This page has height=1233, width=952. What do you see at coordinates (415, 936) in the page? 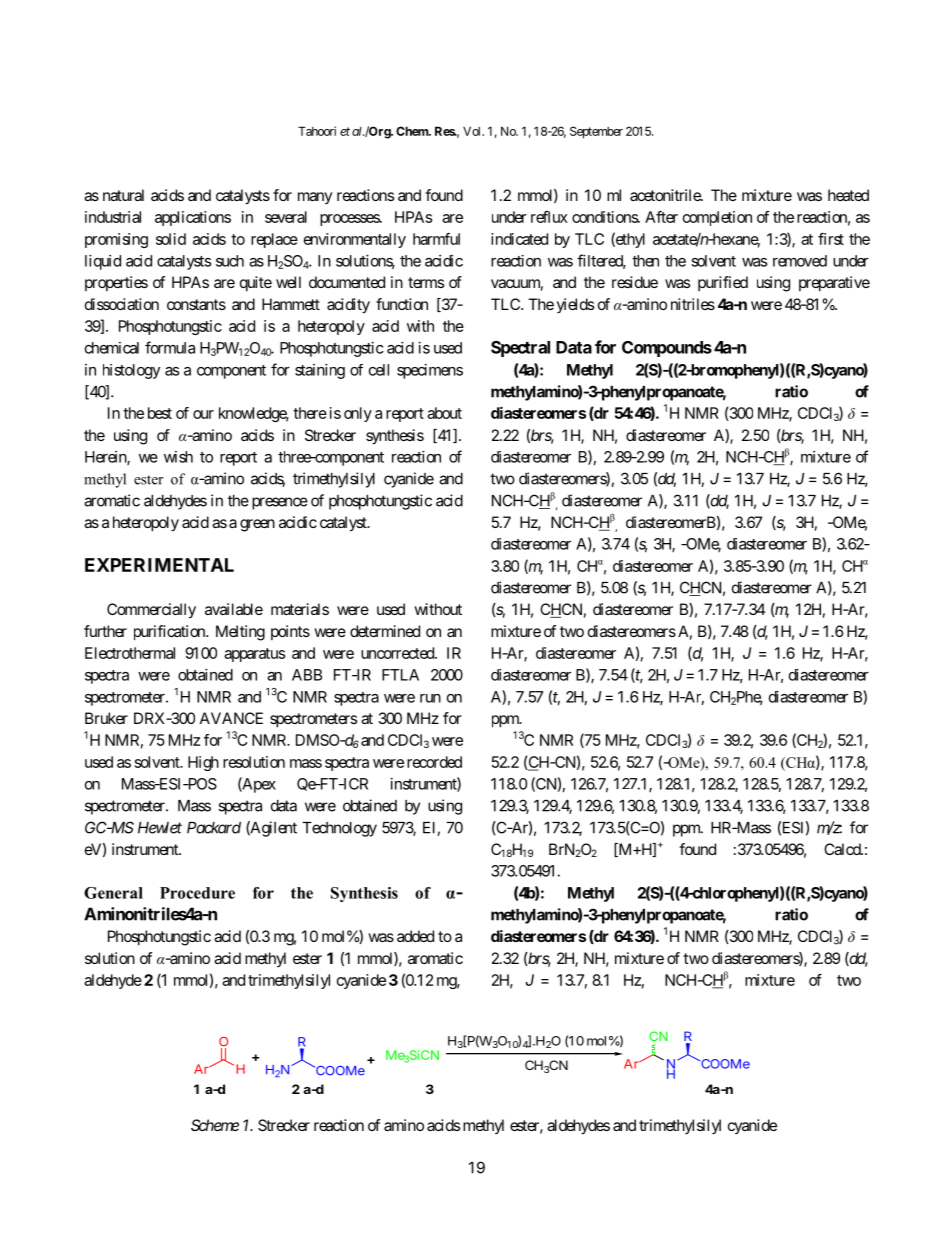
I see `added` at bounding box center [415, 936].
